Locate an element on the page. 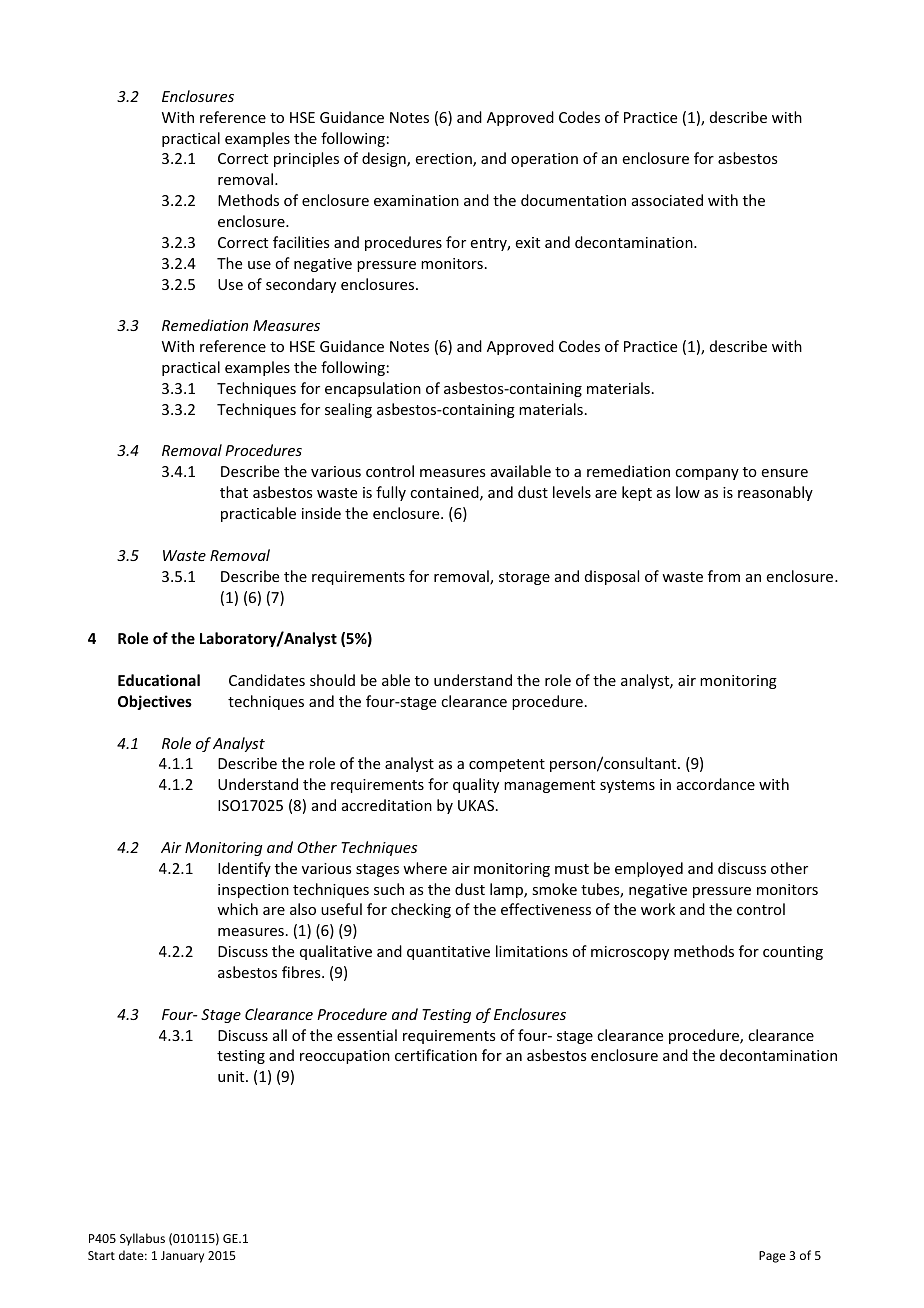  accordance is located at coordinates (716, 784).
